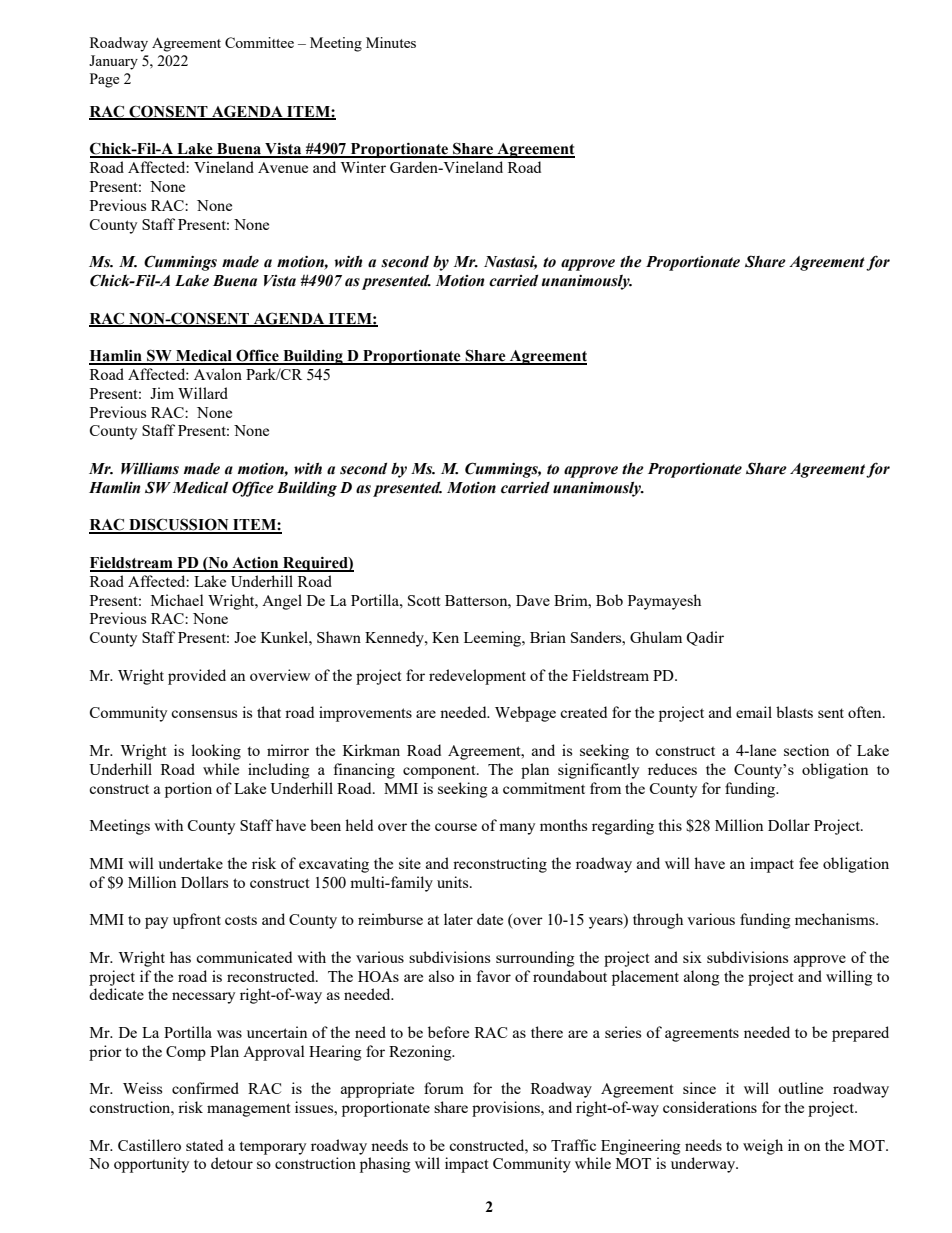  I want to click on section, so click(806, 750).
